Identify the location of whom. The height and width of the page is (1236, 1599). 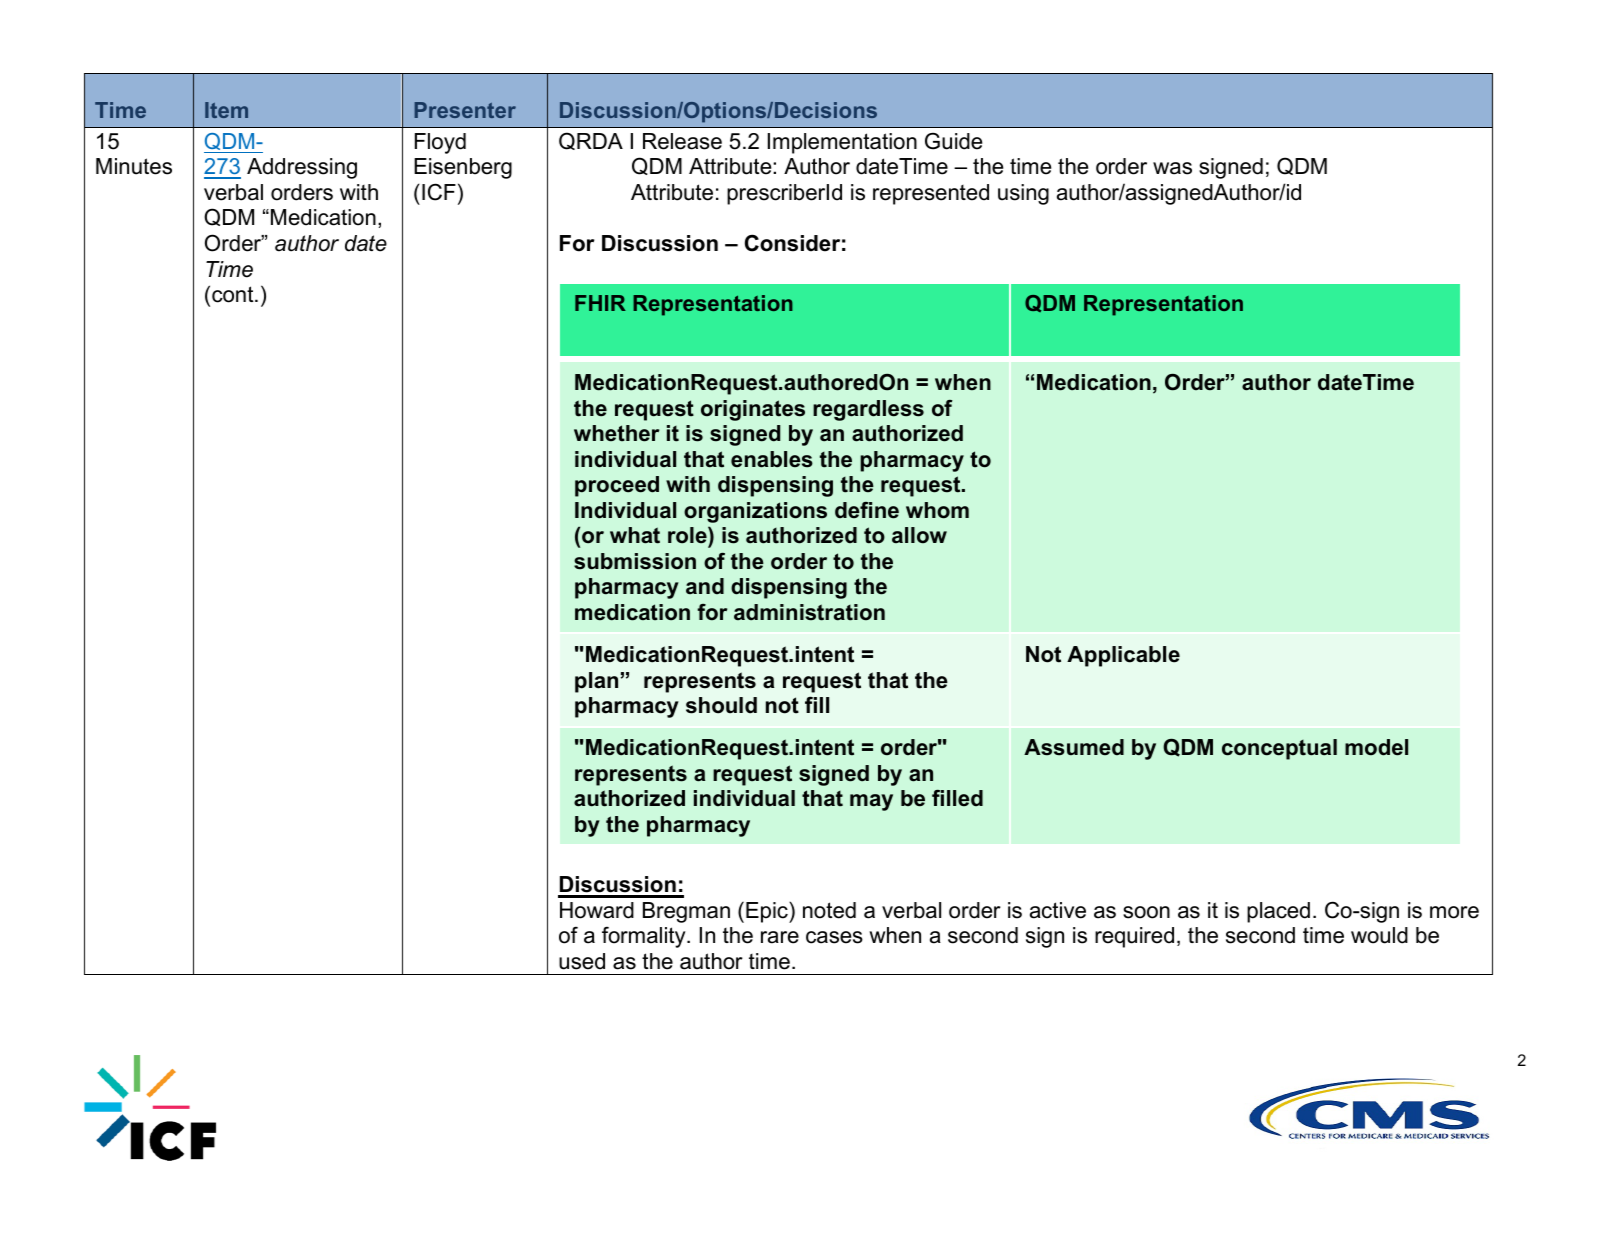
(937, 510).
